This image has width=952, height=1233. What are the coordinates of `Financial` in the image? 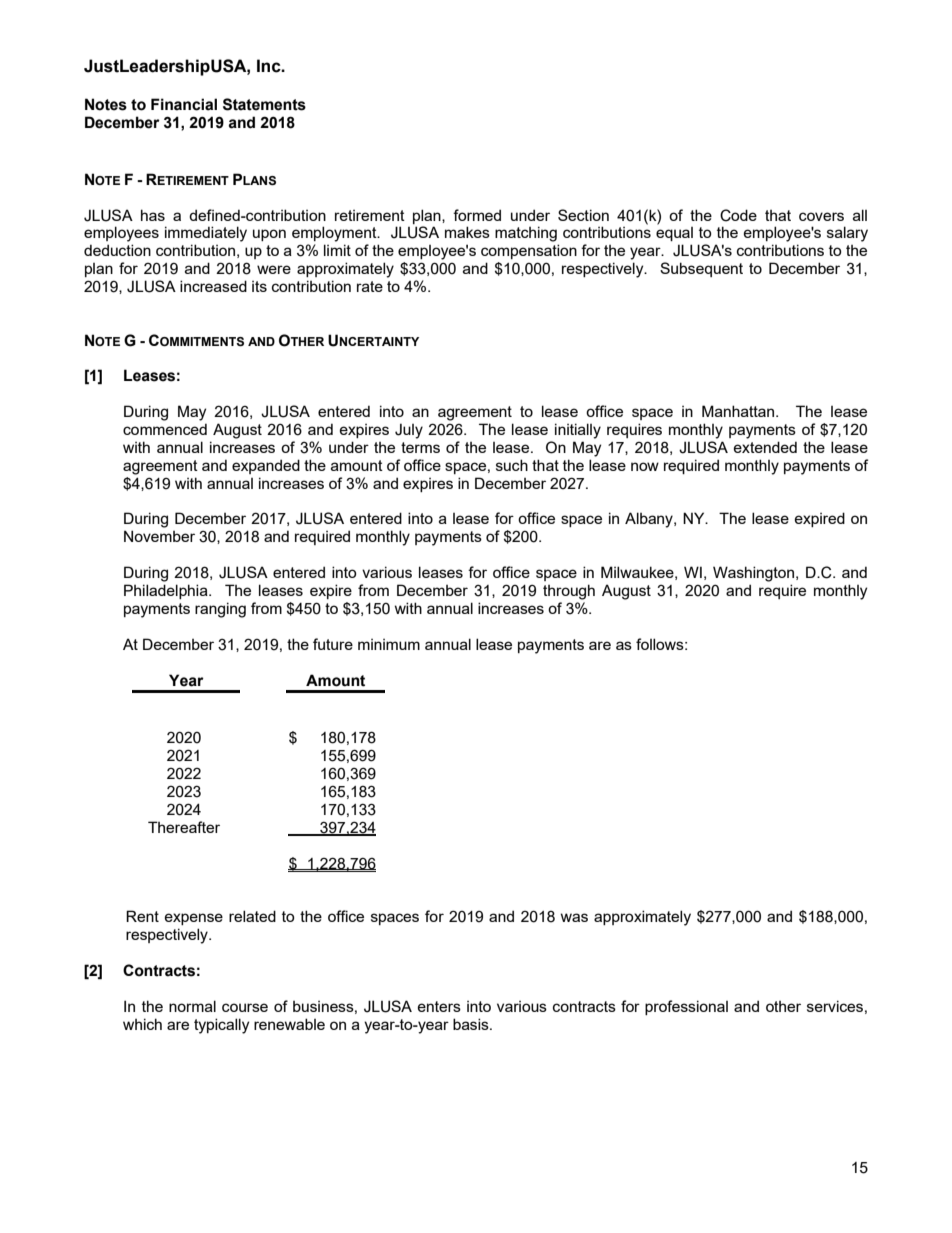 It's located at (184, 104).
